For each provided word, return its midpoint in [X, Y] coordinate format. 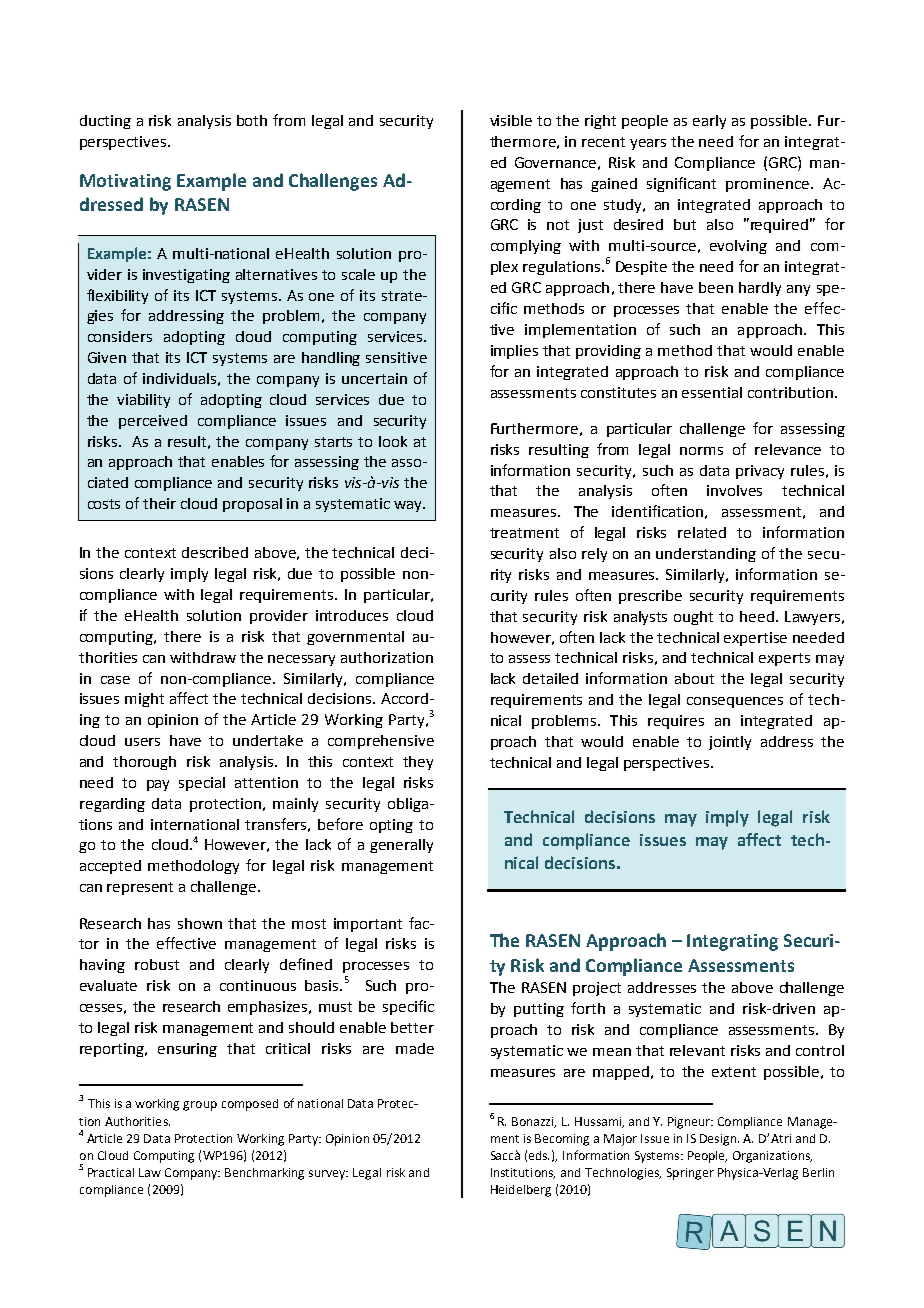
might [144, 700]
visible [511, 120]
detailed [550, 678]
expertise [755, 639]
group [200, 1106]
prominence [767, 185]
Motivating [125, 182]
